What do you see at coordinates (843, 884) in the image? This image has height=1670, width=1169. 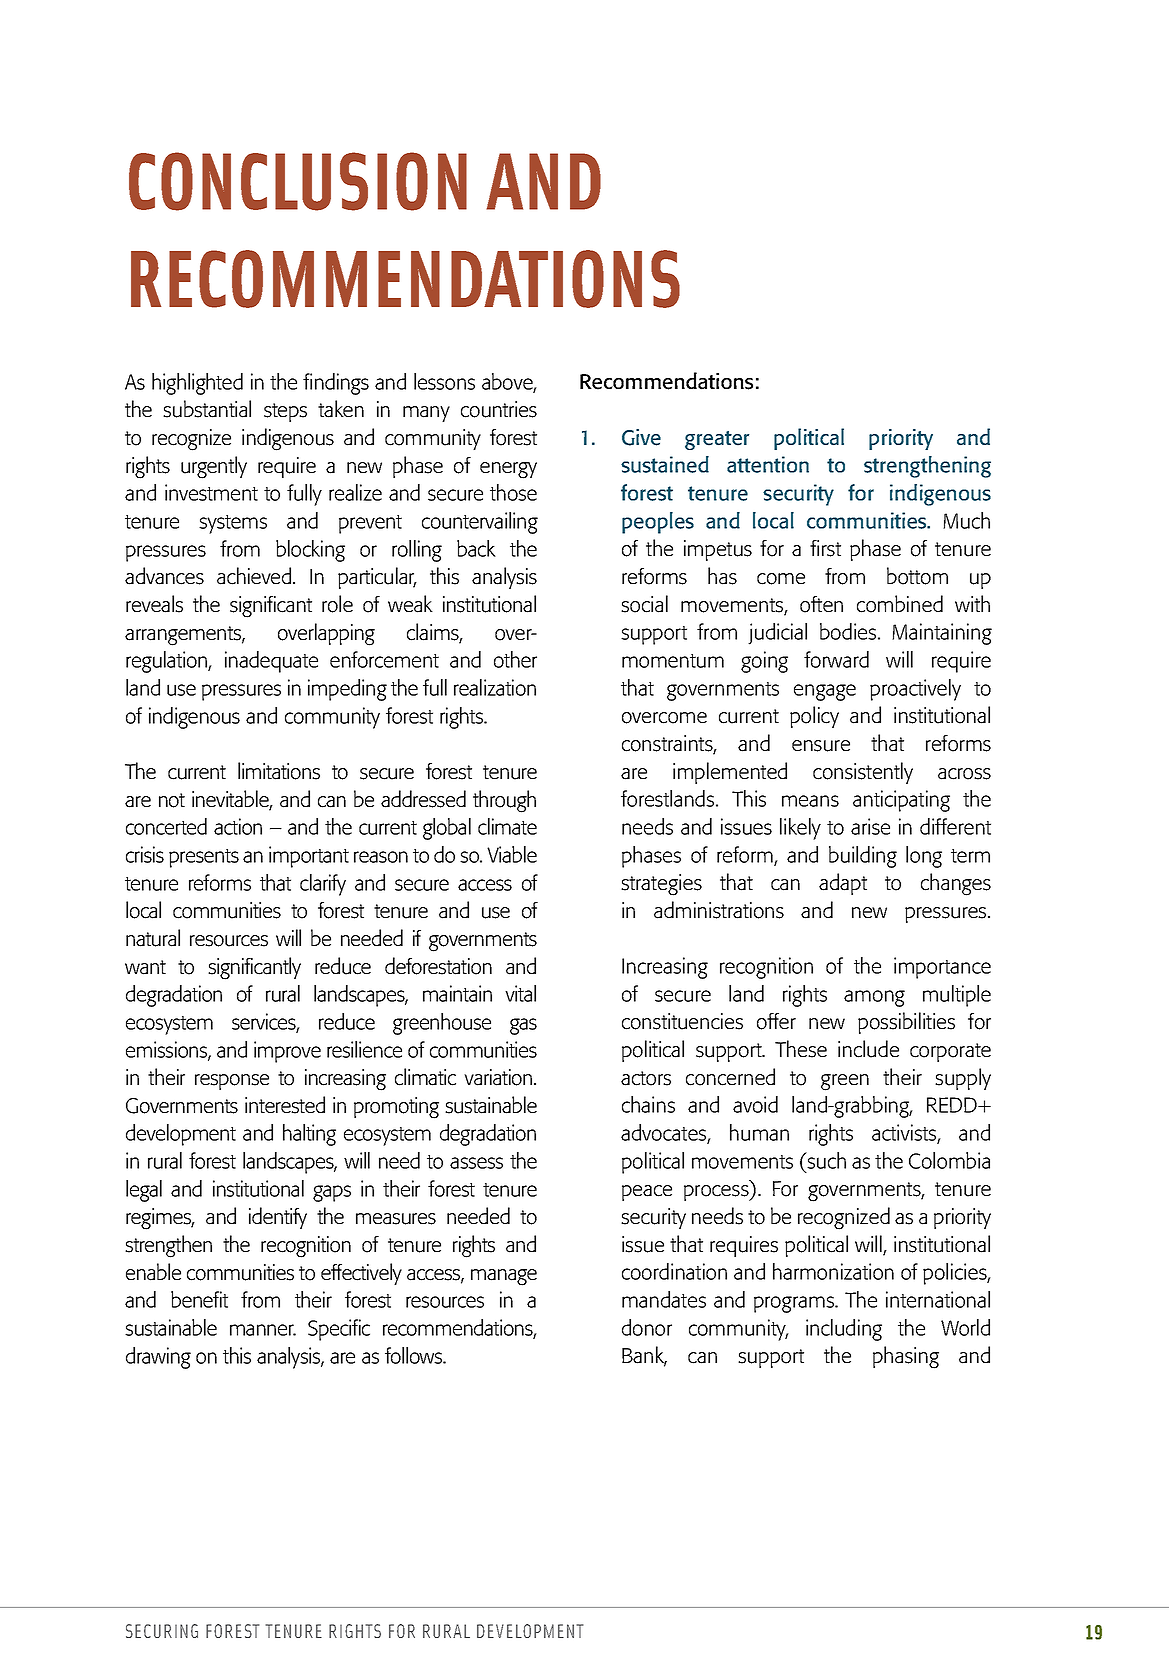 I see `adapt` at bounding box center [843, 884].
